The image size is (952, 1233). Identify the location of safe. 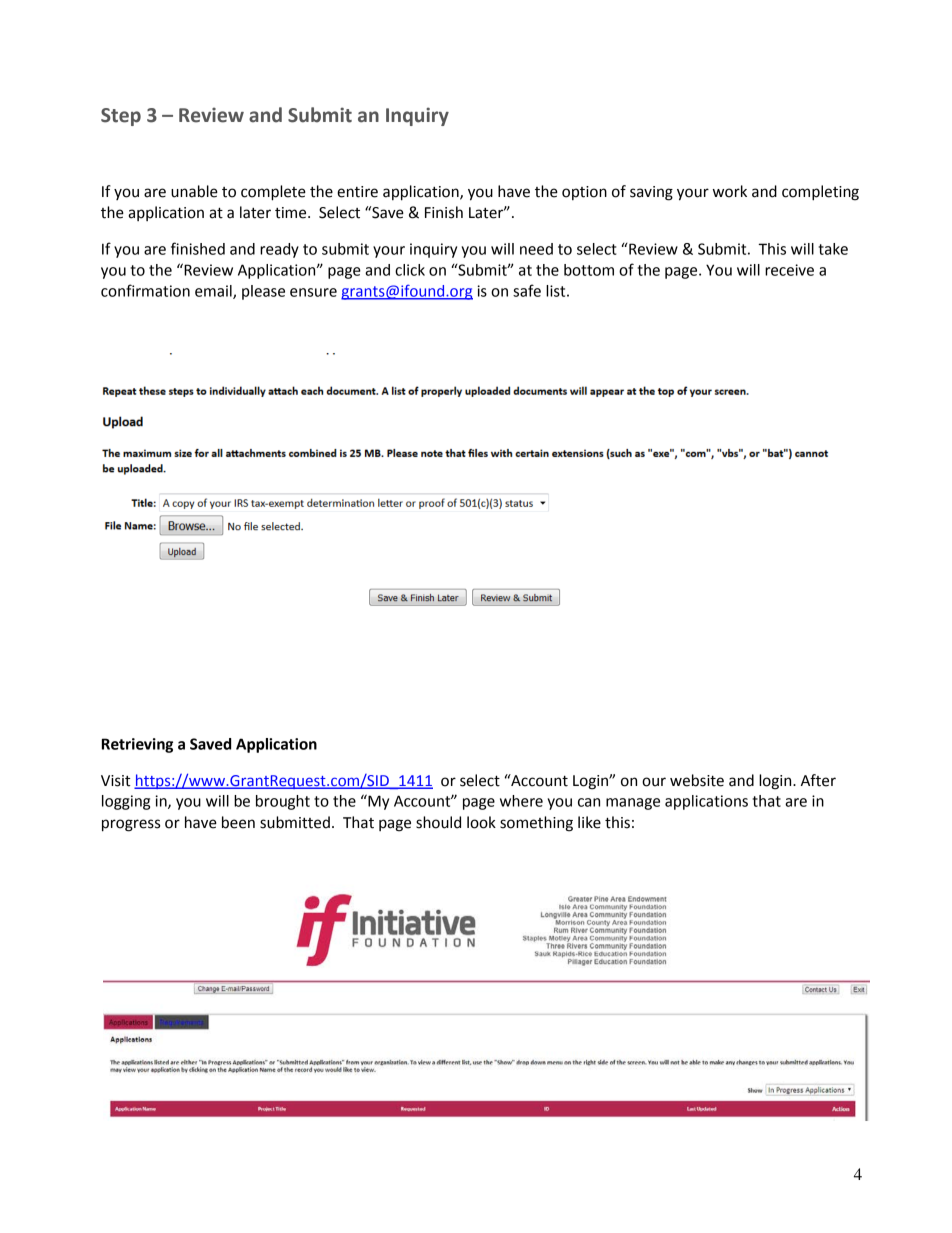
(527, 290).
